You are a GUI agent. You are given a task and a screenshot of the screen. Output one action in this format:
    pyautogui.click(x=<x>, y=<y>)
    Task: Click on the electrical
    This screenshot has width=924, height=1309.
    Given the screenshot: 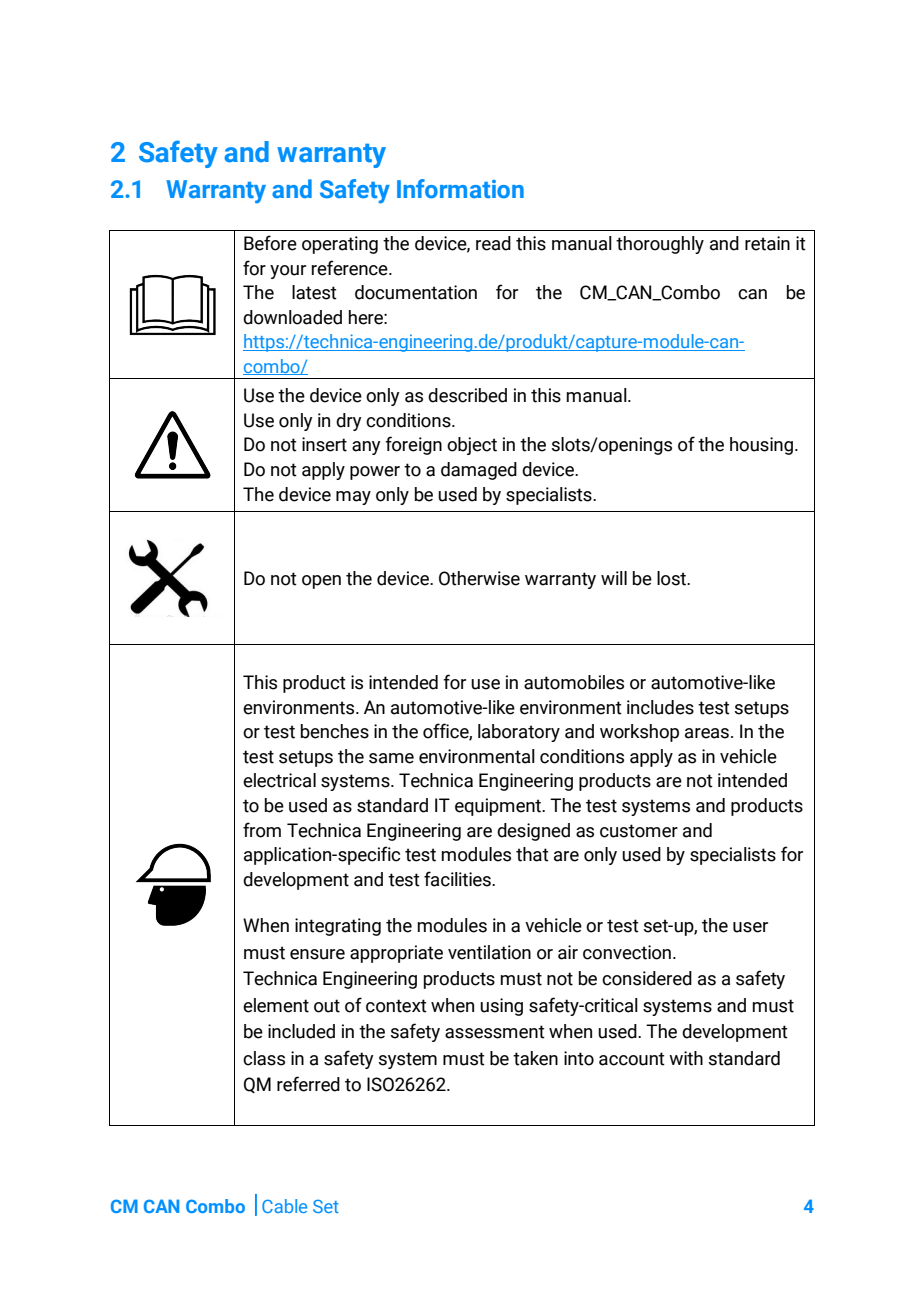 What is the action you would take?
    pyautogui.click(x=279, y=780)
